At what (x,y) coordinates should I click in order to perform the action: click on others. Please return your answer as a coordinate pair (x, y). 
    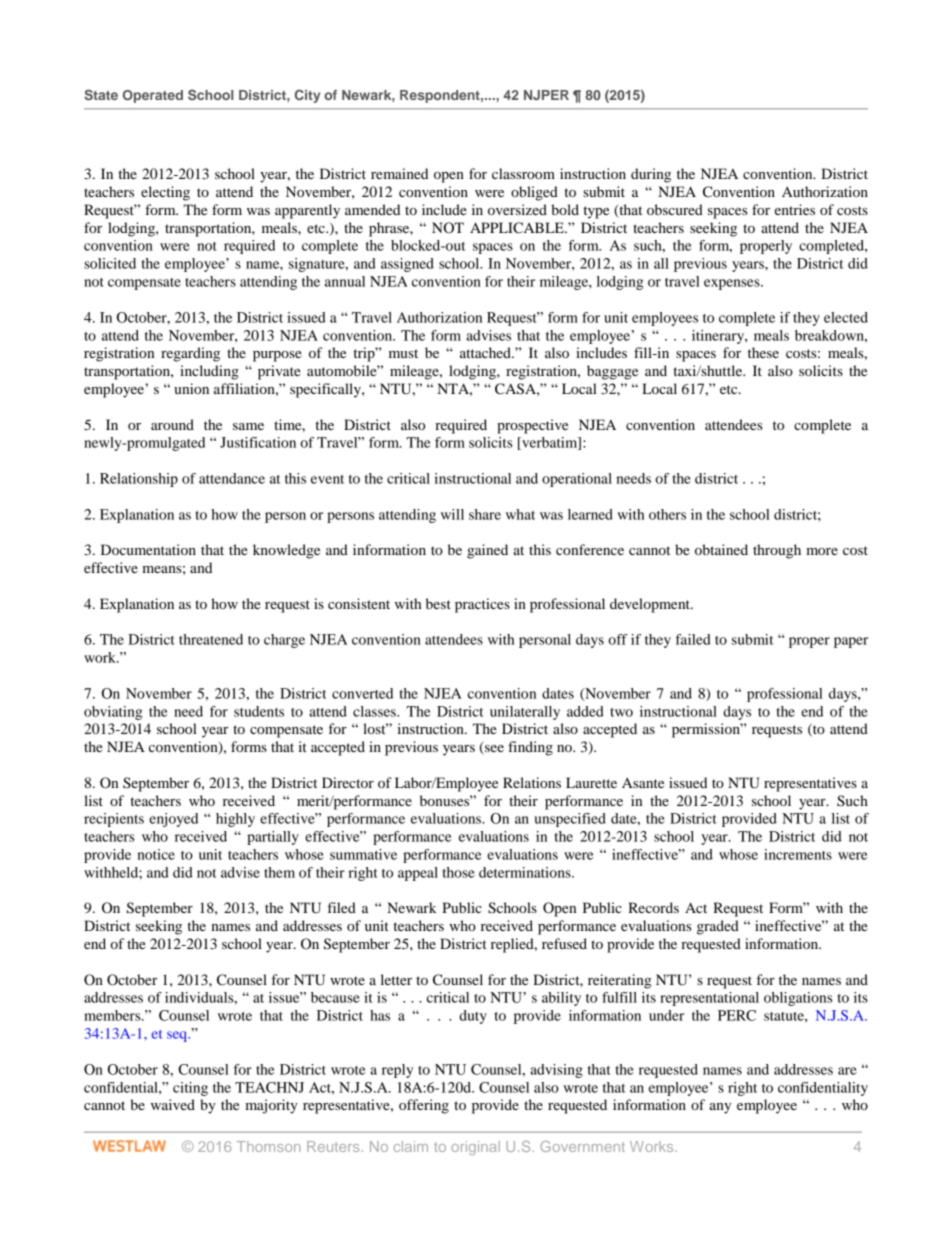
    Looking at the image, I should click on (667, 514).
